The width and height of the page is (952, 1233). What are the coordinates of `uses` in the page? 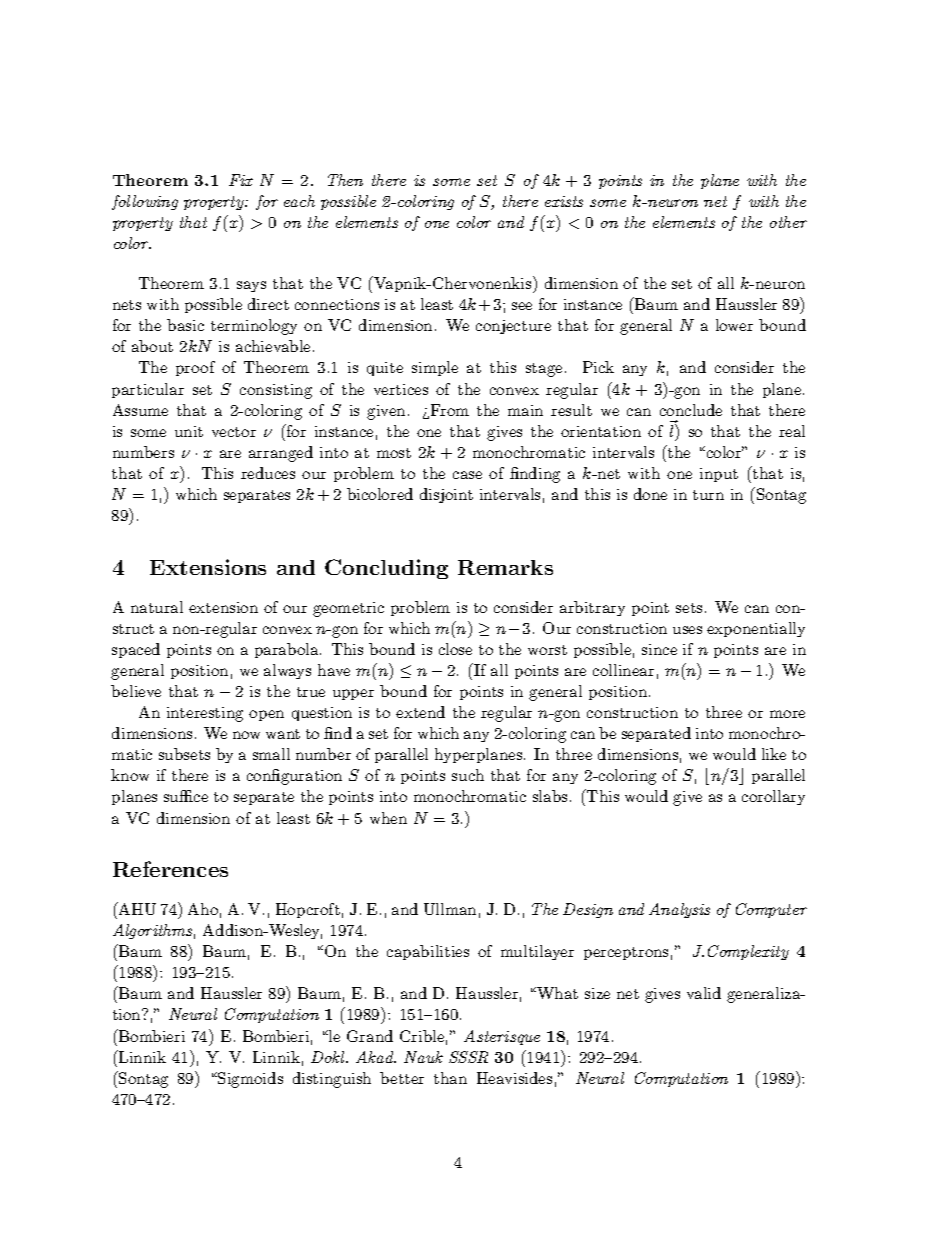 It's located at (687, 630).
